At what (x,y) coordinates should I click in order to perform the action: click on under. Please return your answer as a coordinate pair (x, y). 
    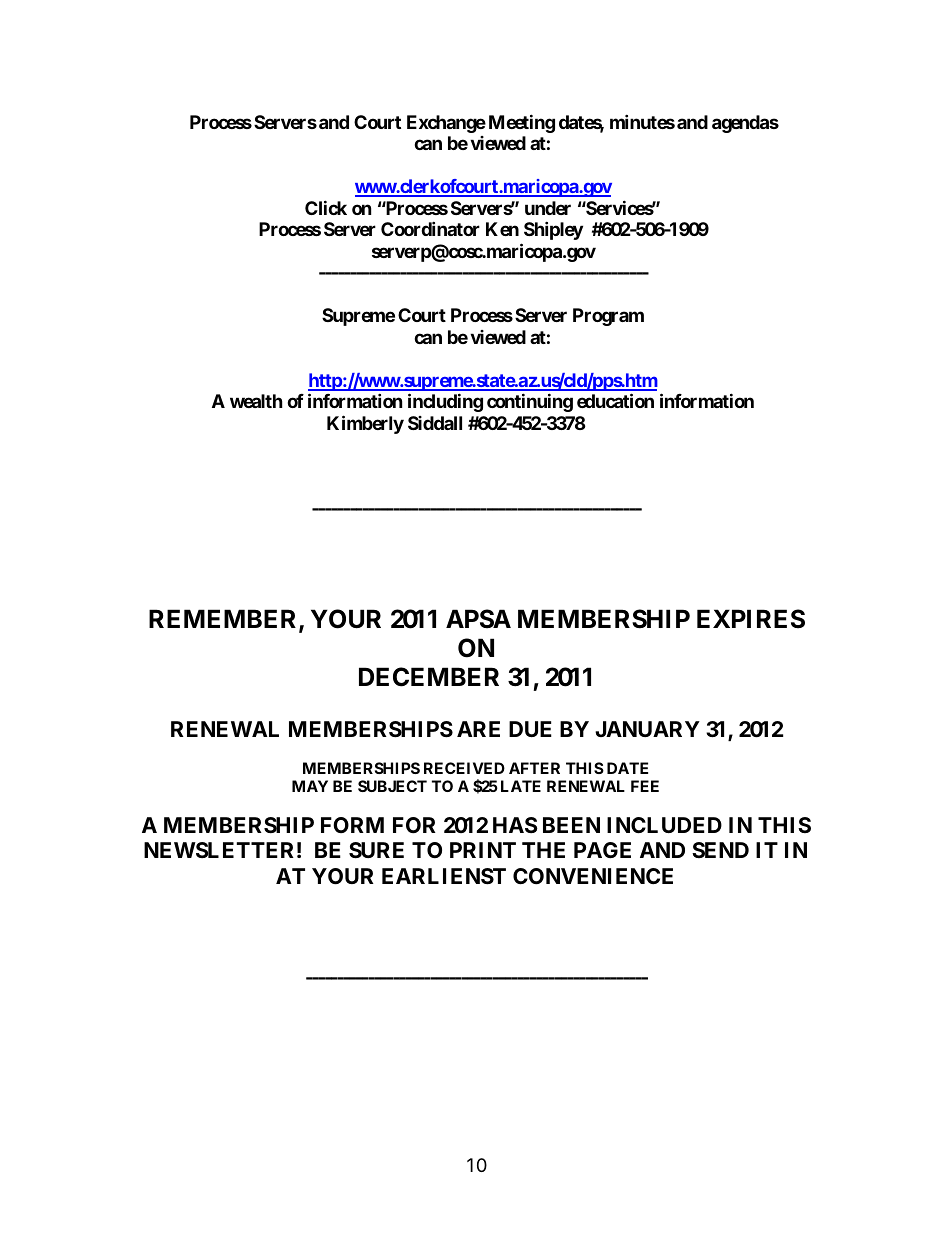
    Looking at the image, I should click on (548, 208).
